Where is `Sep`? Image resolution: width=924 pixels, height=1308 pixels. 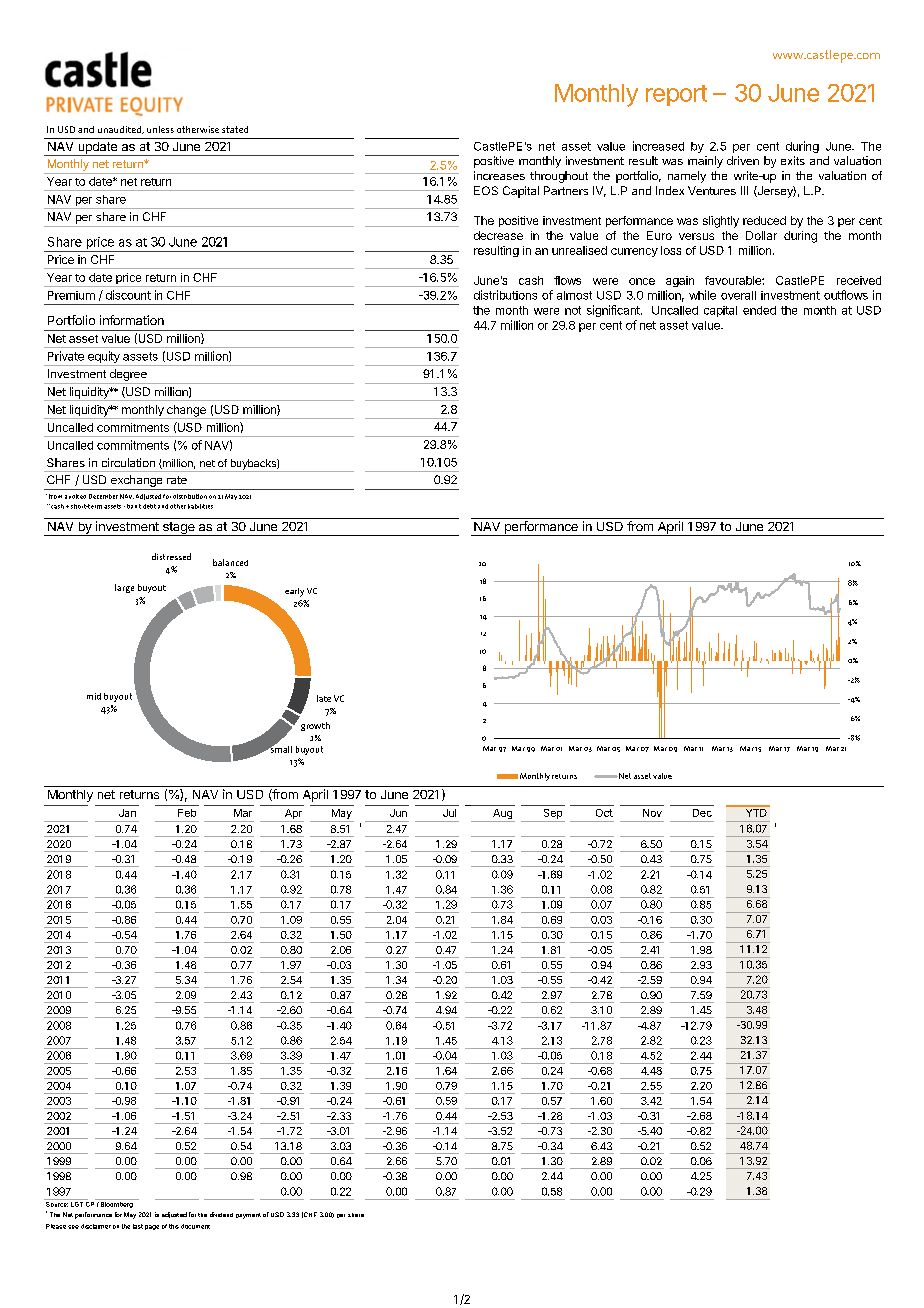
Sep is located at coordinates (553, 814).
